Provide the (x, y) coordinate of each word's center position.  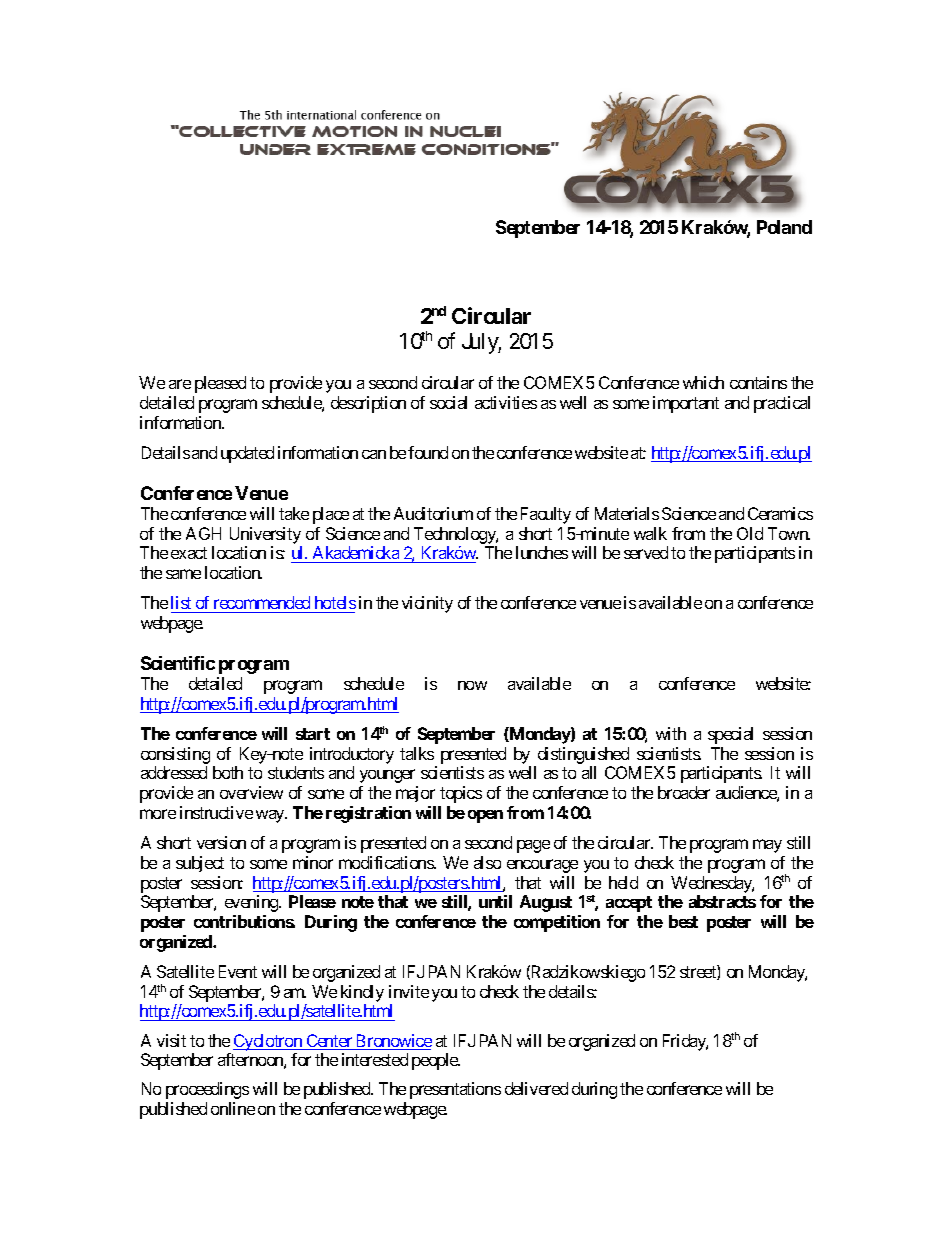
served (646, 552)
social (448, 402)
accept (629, 904)
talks (417, 753)
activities (506, 402)
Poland (784, 227)
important (686, 404)
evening (252, 903)
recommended (262, 604)
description (368, 404)
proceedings (207, 1090)
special (730, 735)
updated (247, 454)
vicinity (427, 604)
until (495, 901)
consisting (175, 755)
